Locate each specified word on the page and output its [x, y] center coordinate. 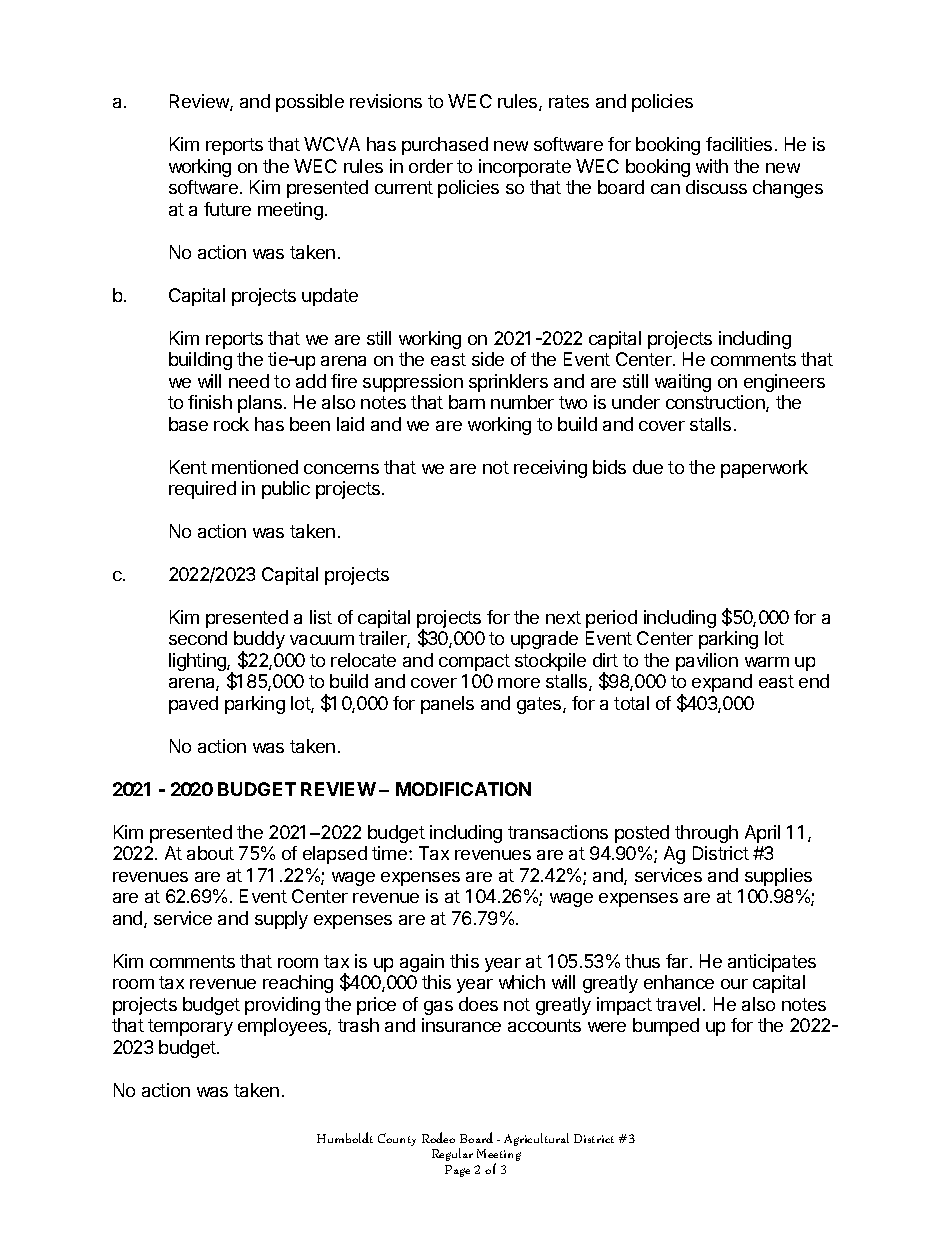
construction [716, 403]
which [522, 982]
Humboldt [345, 1137]
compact [474, 662]
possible [310, 103]
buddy [259, 641]
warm [767, 662]
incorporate [525, 168]
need [249, 381]
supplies [778, 877]
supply [281, 920]
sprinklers [508, 383]
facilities [739, 144]
